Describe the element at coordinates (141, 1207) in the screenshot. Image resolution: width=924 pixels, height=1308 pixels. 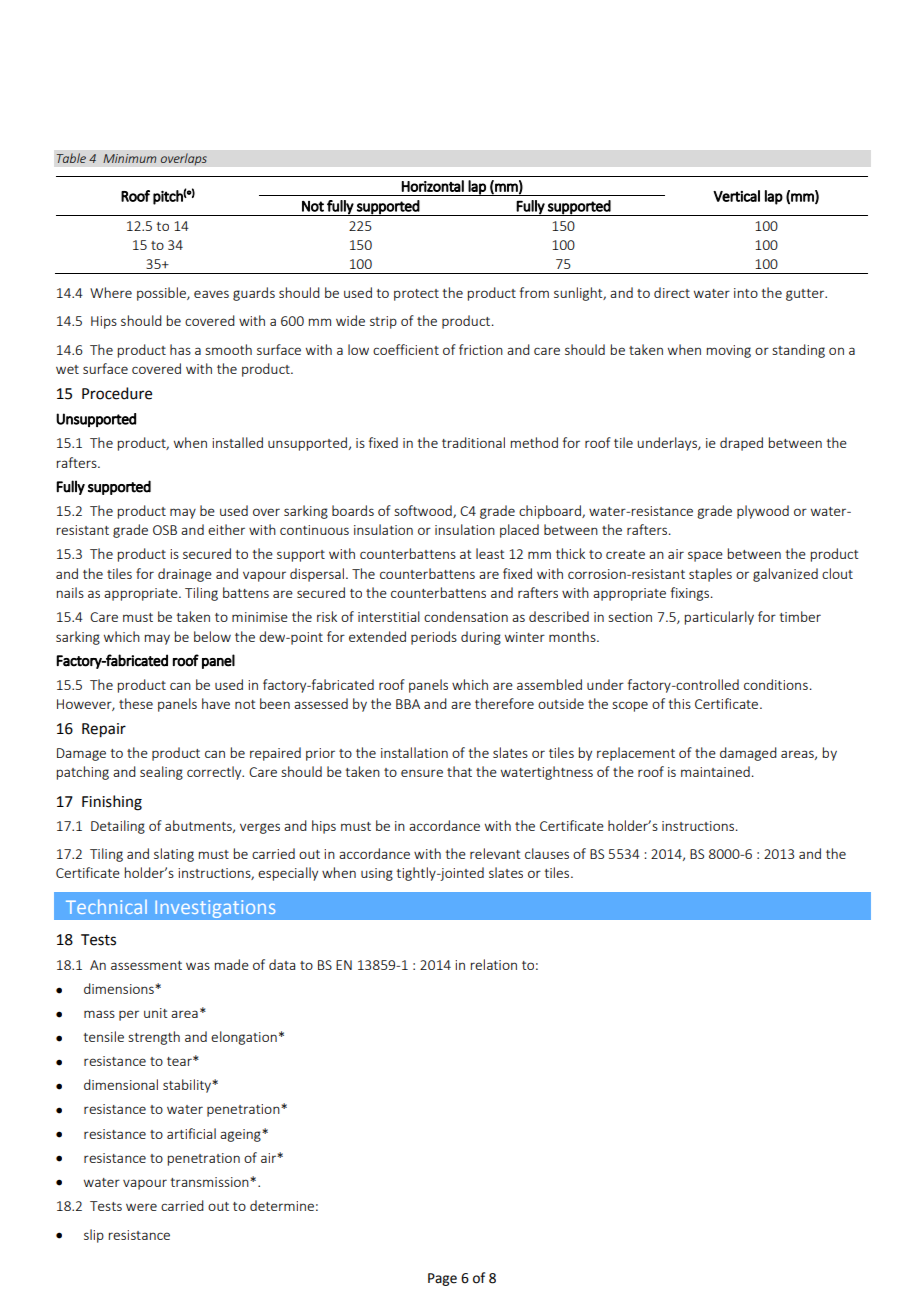
I see `were` at that location.
